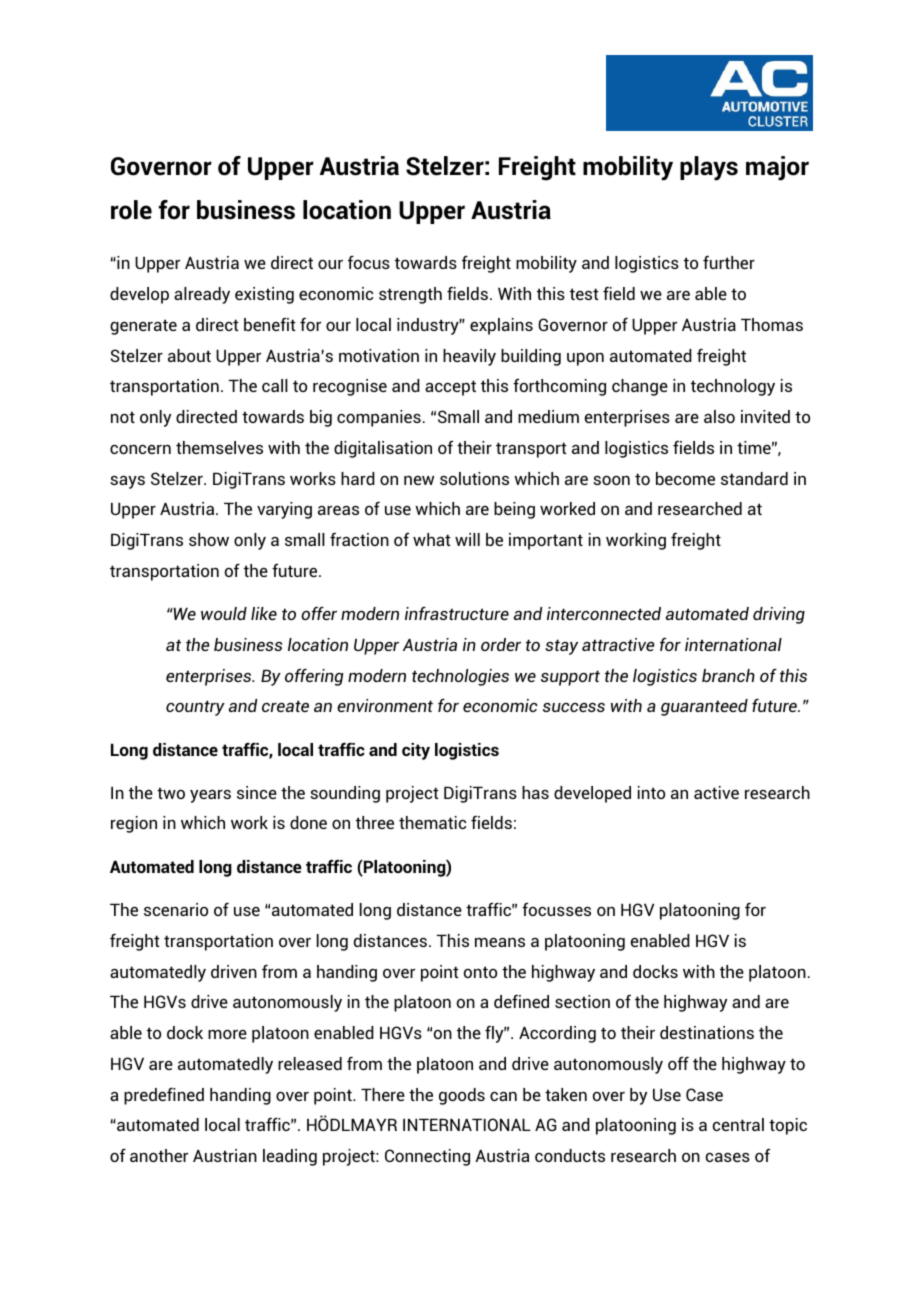 This screenshot has height=1308, width=924. I want to click on goods, so click(462, 1096).
